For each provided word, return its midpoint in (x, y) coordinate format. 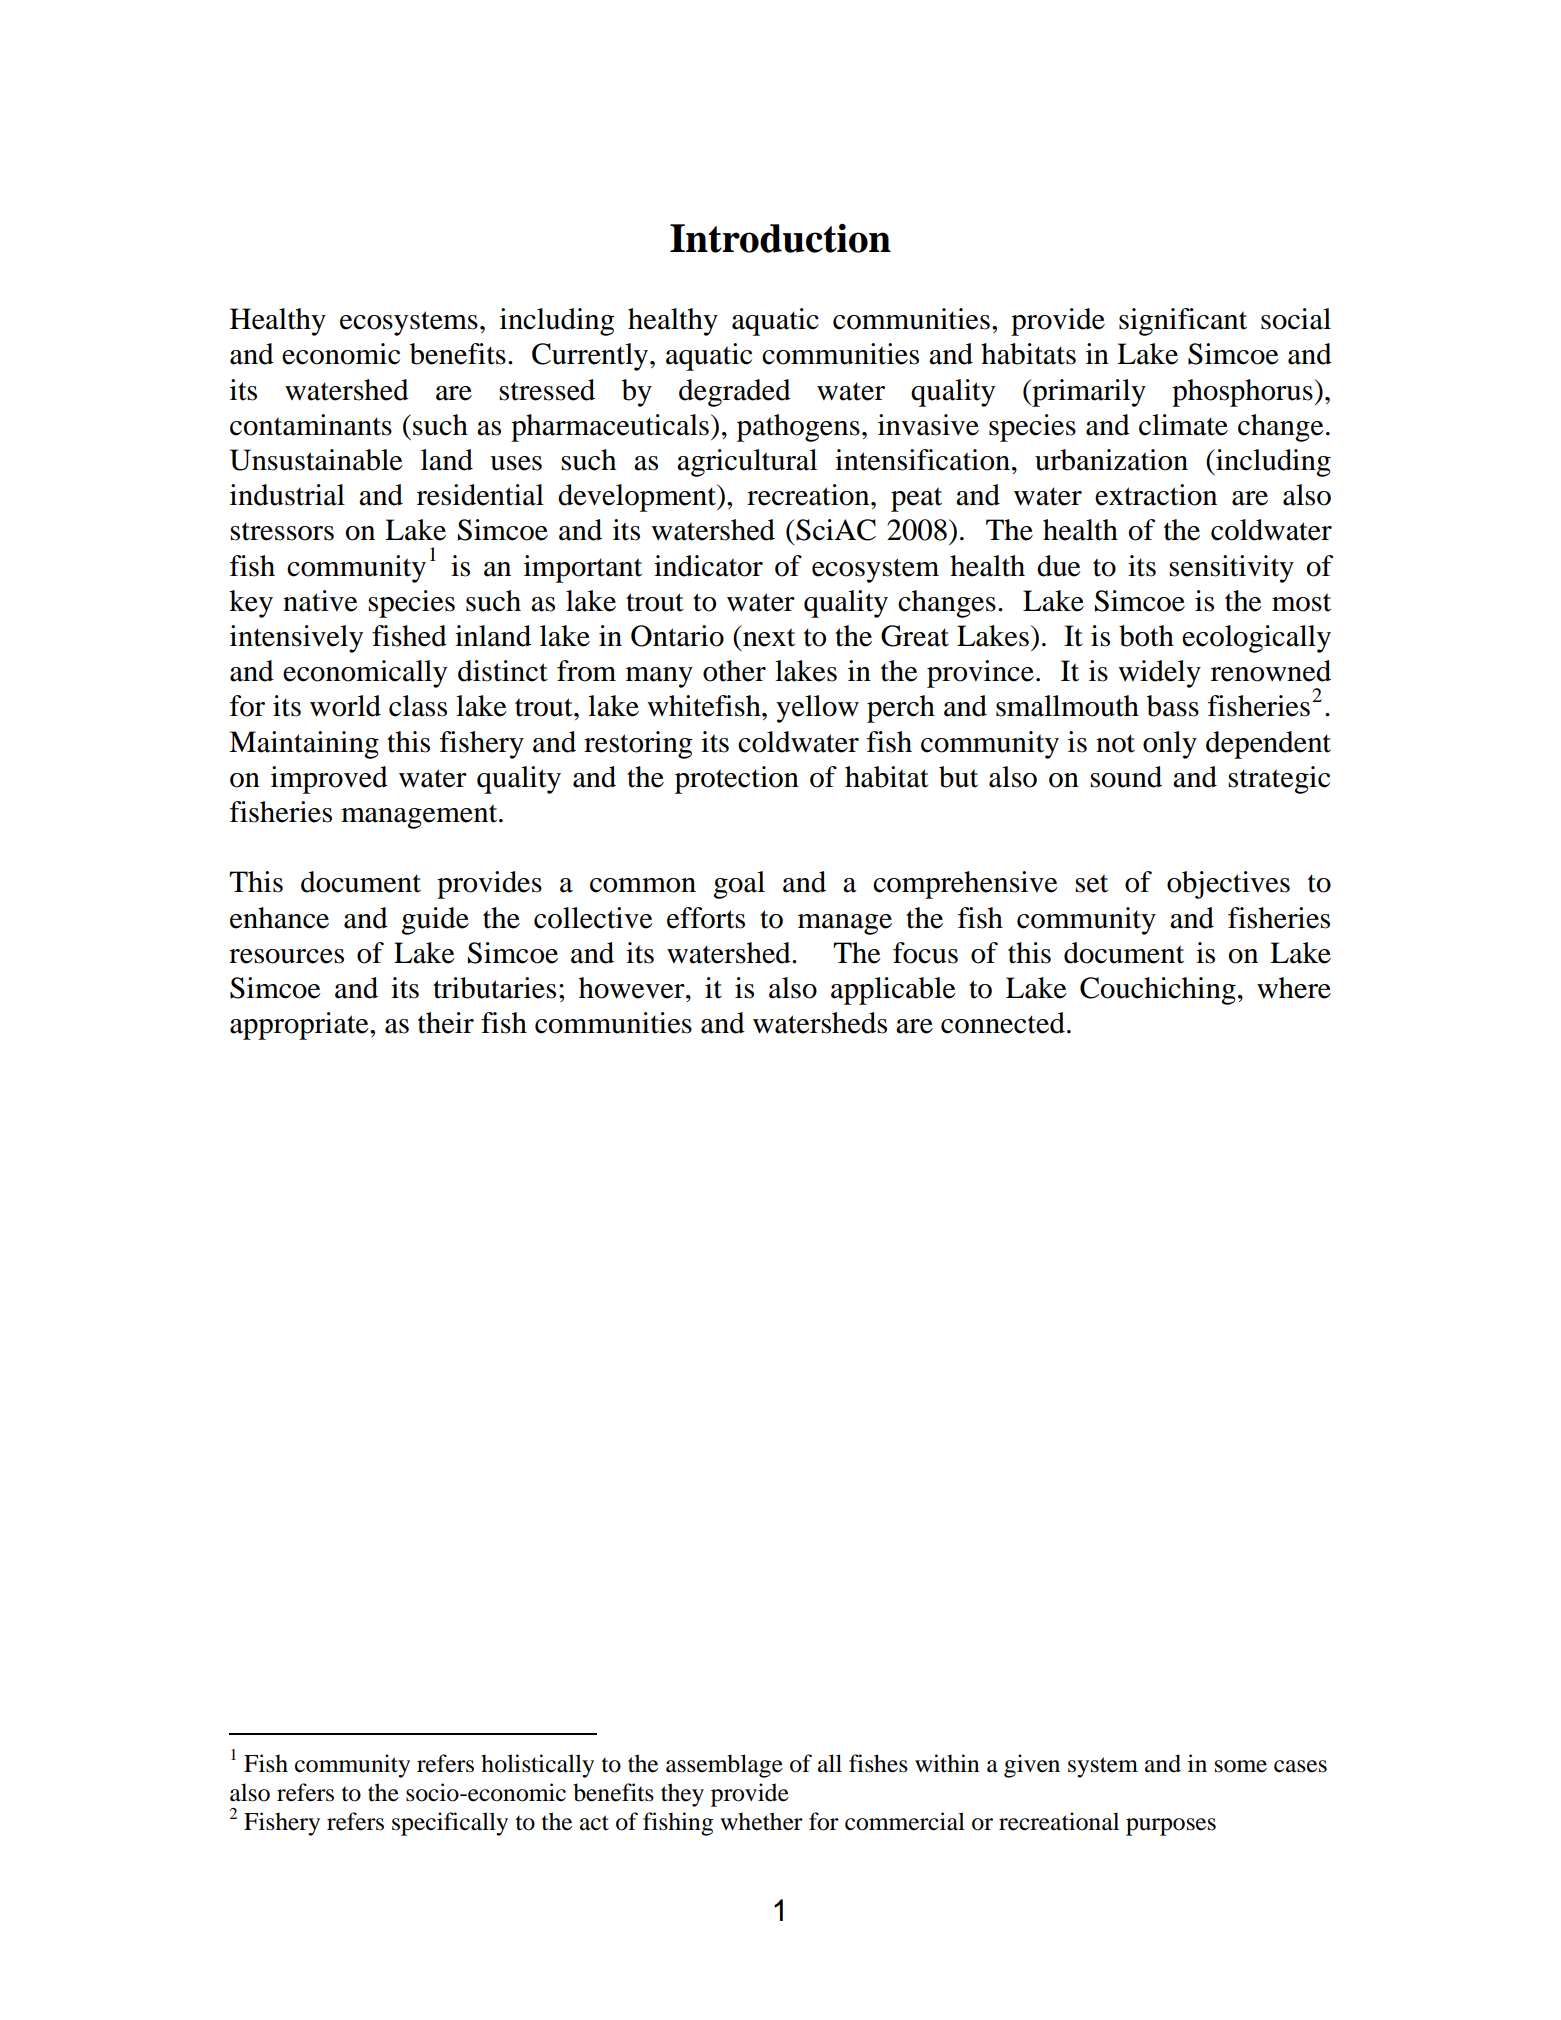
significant (1183, 322)
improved (329, 780)
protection (737, 780)
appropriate (300, 1026)
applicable (893, 991)
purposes (1171, 1827)
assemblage (724, 1766)
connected (1003, 1023)
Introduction (780, 238)
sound (1126, 777)
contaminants (311, 425)
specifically (450, 1824)
